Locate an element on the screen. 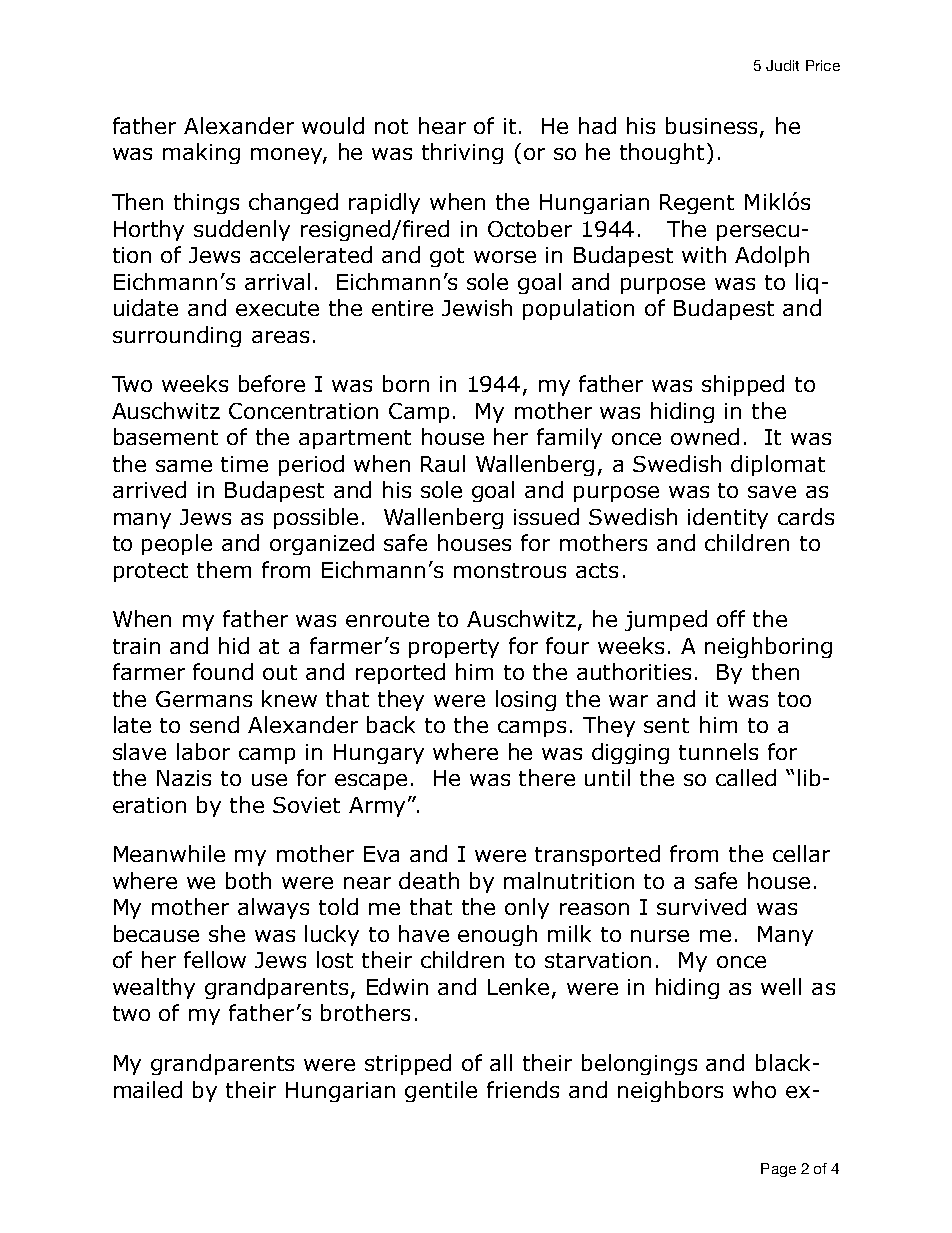 This screenshot has height=1233, width=952. Raul is located at coordinates (443, 463).
